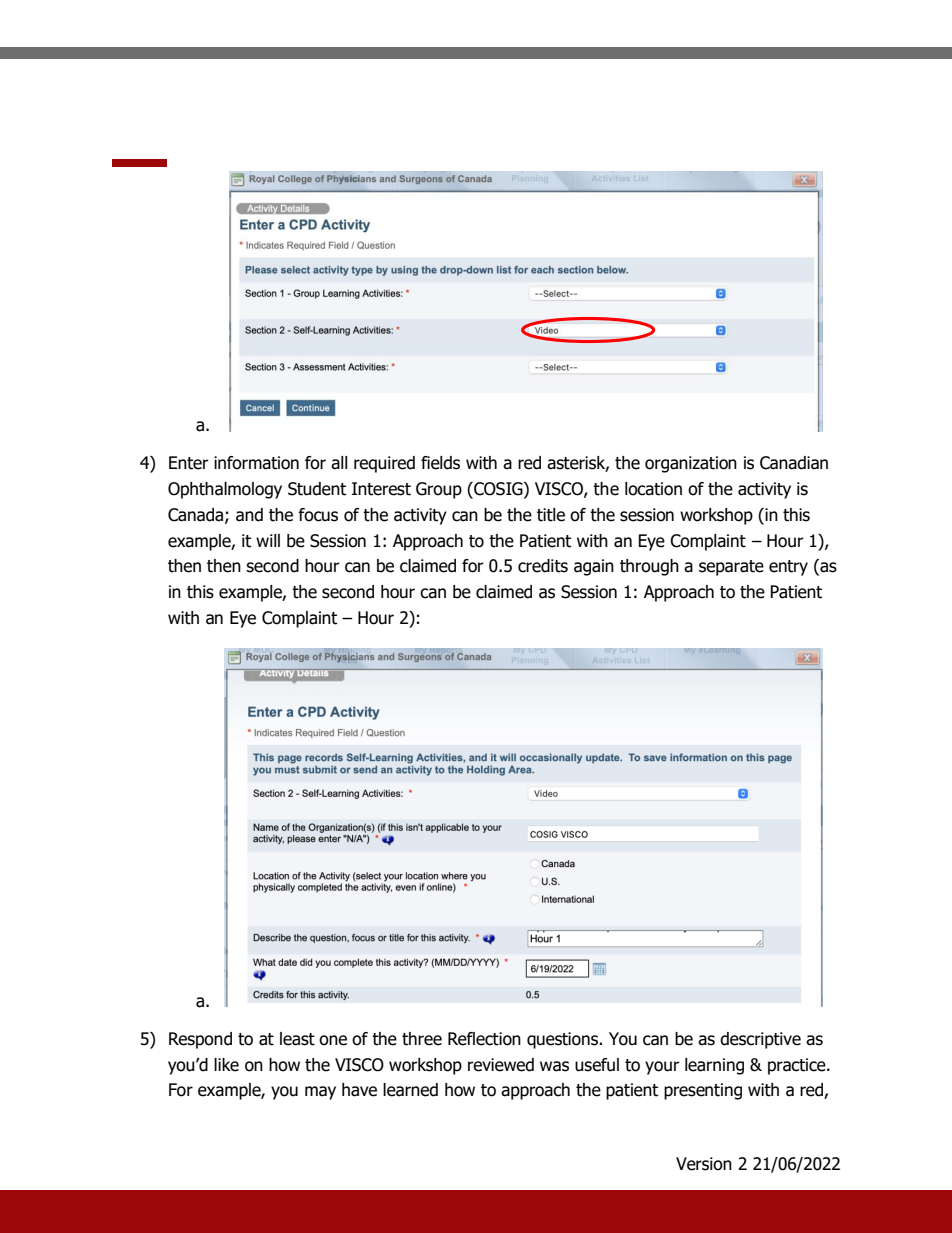 Image resolution: width=952 pixels, height=1233 pixels. Describe the element at coordinates (704, 1164) in the page. I see `Version` at that location.
